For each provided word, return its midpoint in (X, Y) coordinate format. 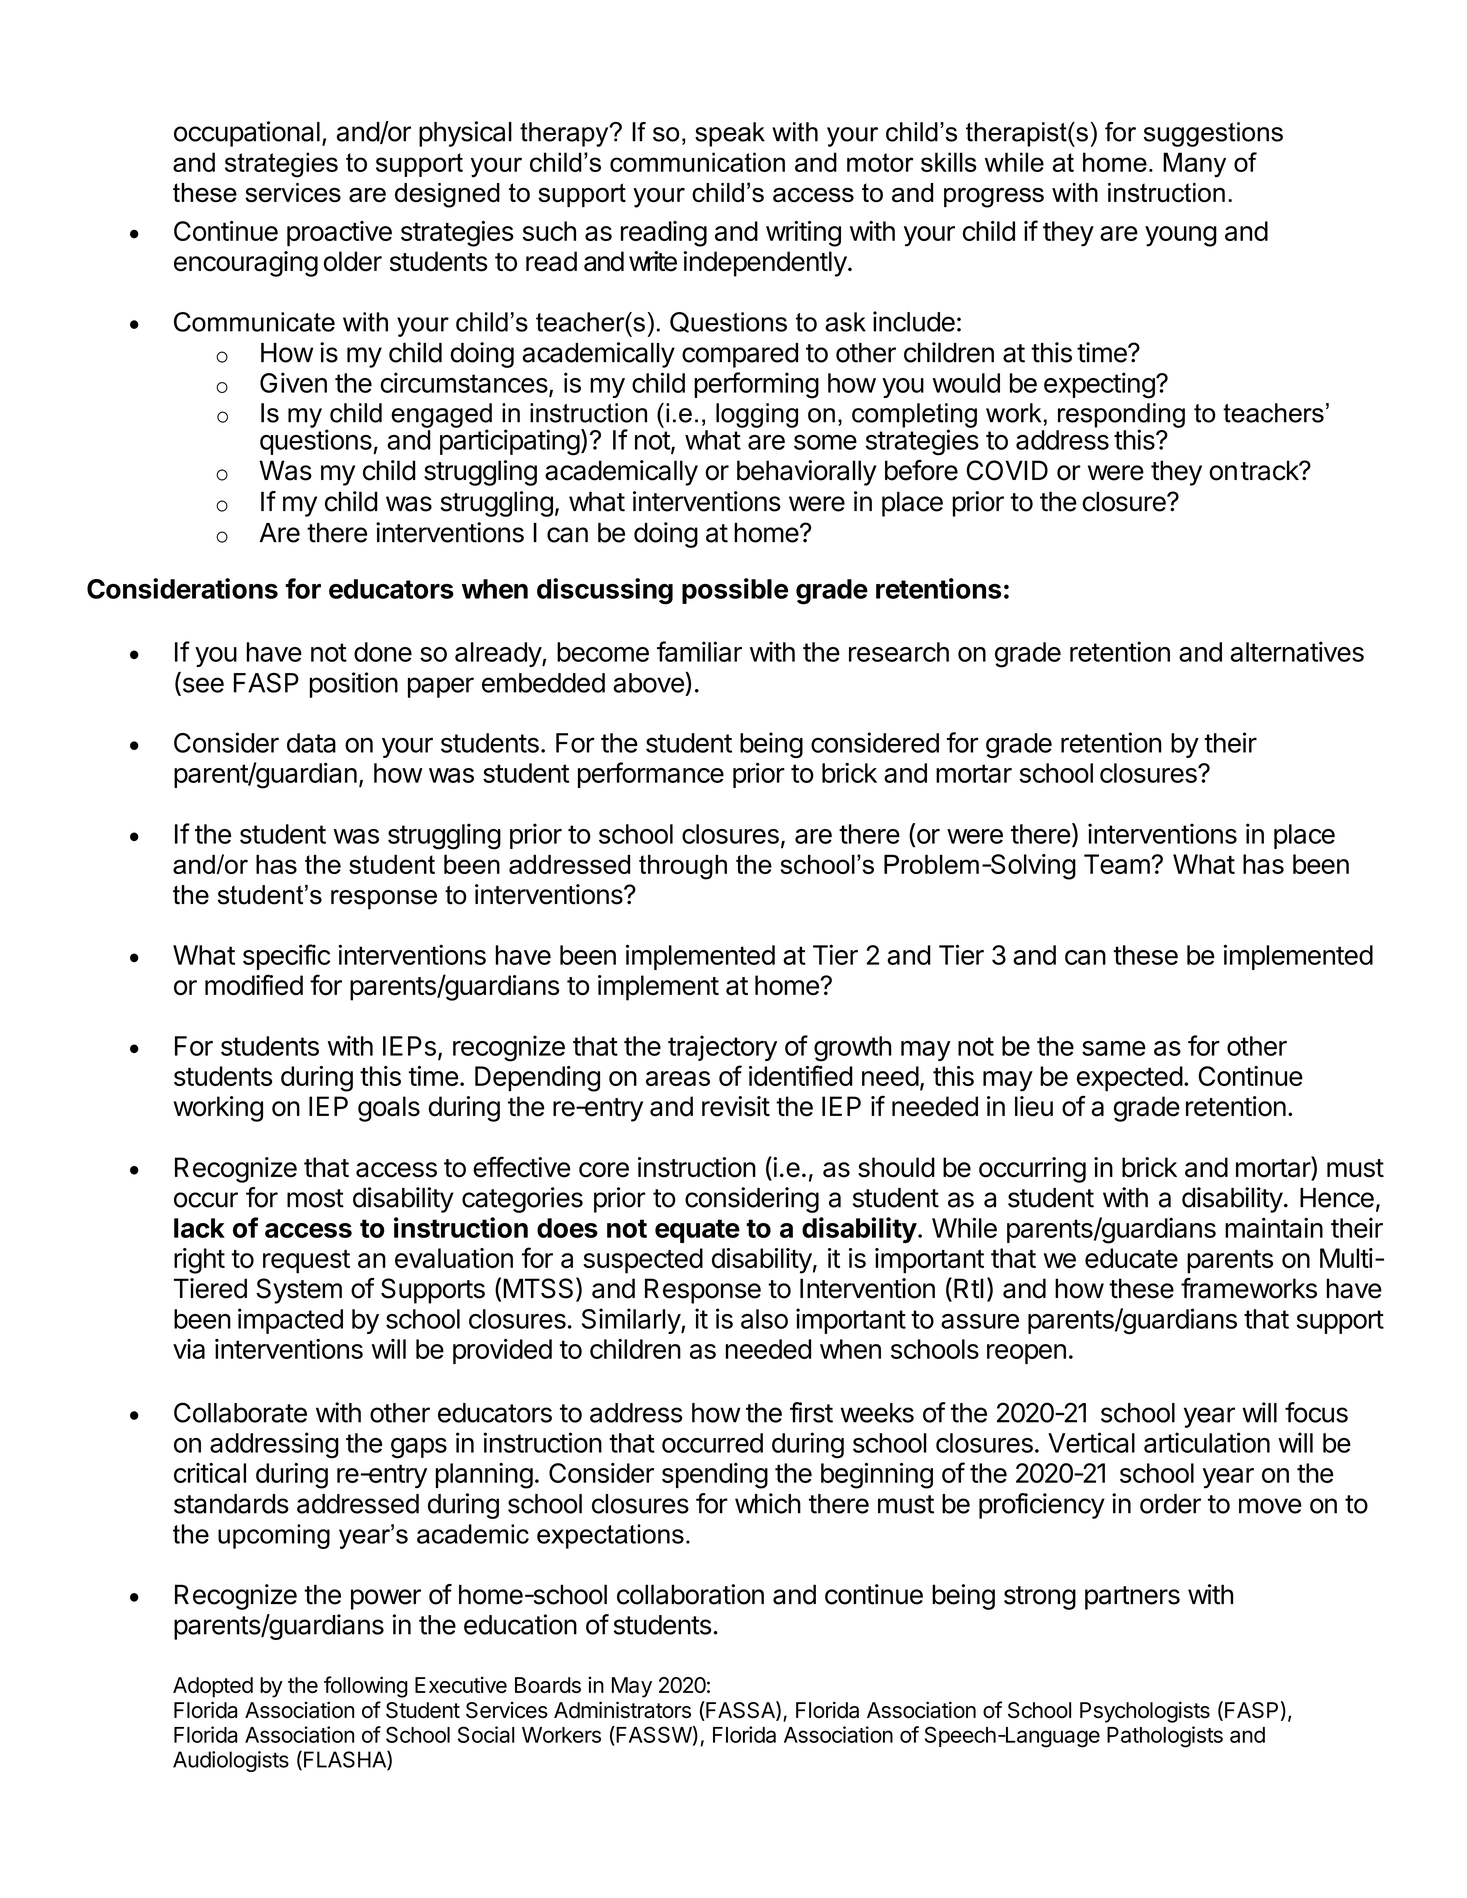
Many (1194, 165)
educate (1131, 1258)
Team (1117, 864)
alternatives (1297, 651)
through (683, 867)
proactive (339, 234)
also (764, 1319)
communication (697, 162)
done (383, 652)
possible (735, 591)
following (366, 1687)
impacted (290, 1321)
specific (286, 957)
